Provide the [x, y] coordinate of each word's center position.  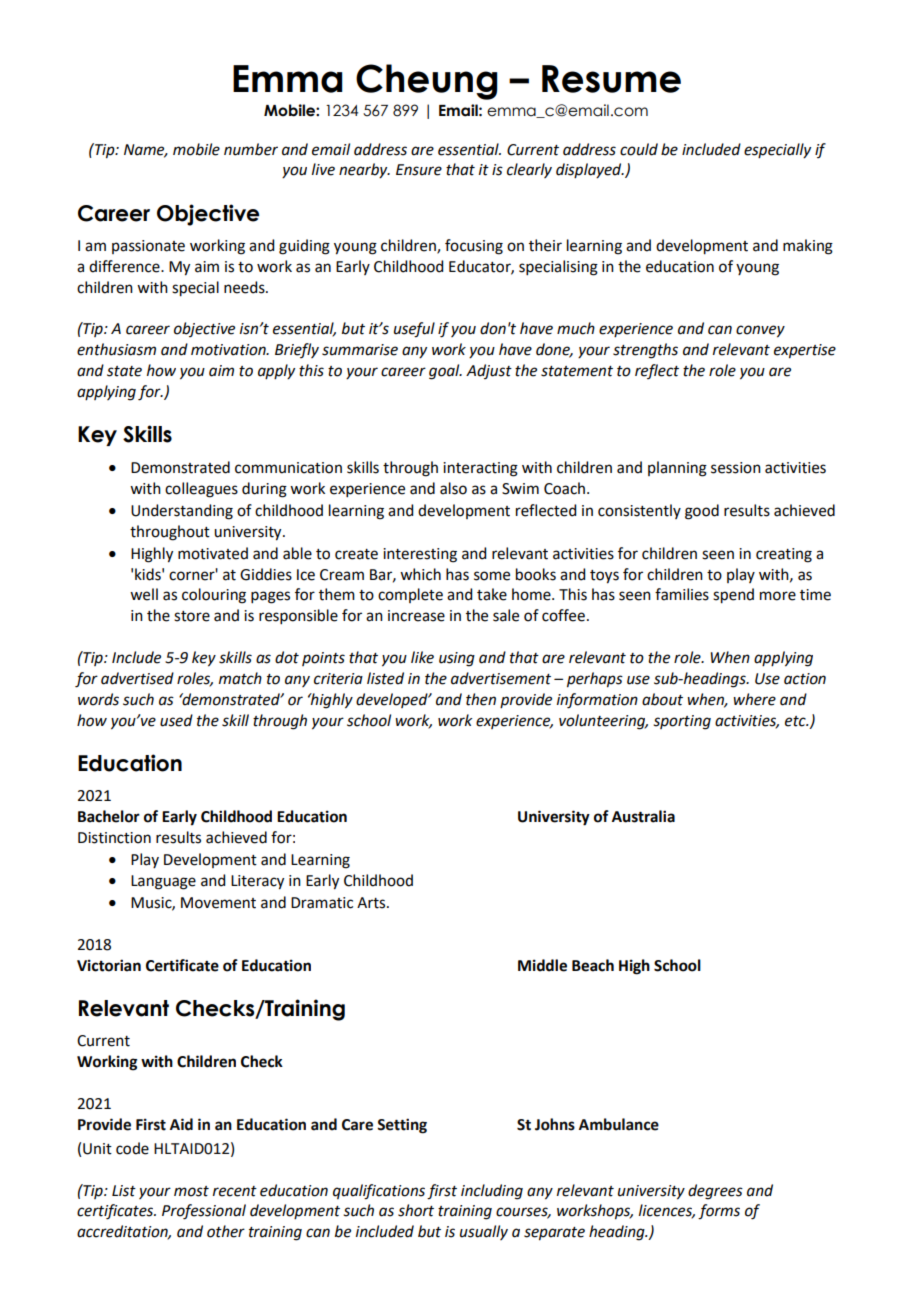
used [176, 720]
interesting [420, 555]
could [639, 149]
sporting [682, 722]
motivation [229, 350]
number [251, 149]
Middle [542, 965]
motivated [213, 553]
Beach [593, 965]
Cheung [427, 82]
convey [760, 331]
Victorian [109, 965]
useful [414, 330]
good [702, 512]
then [481, 699]
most [191, 1191]
